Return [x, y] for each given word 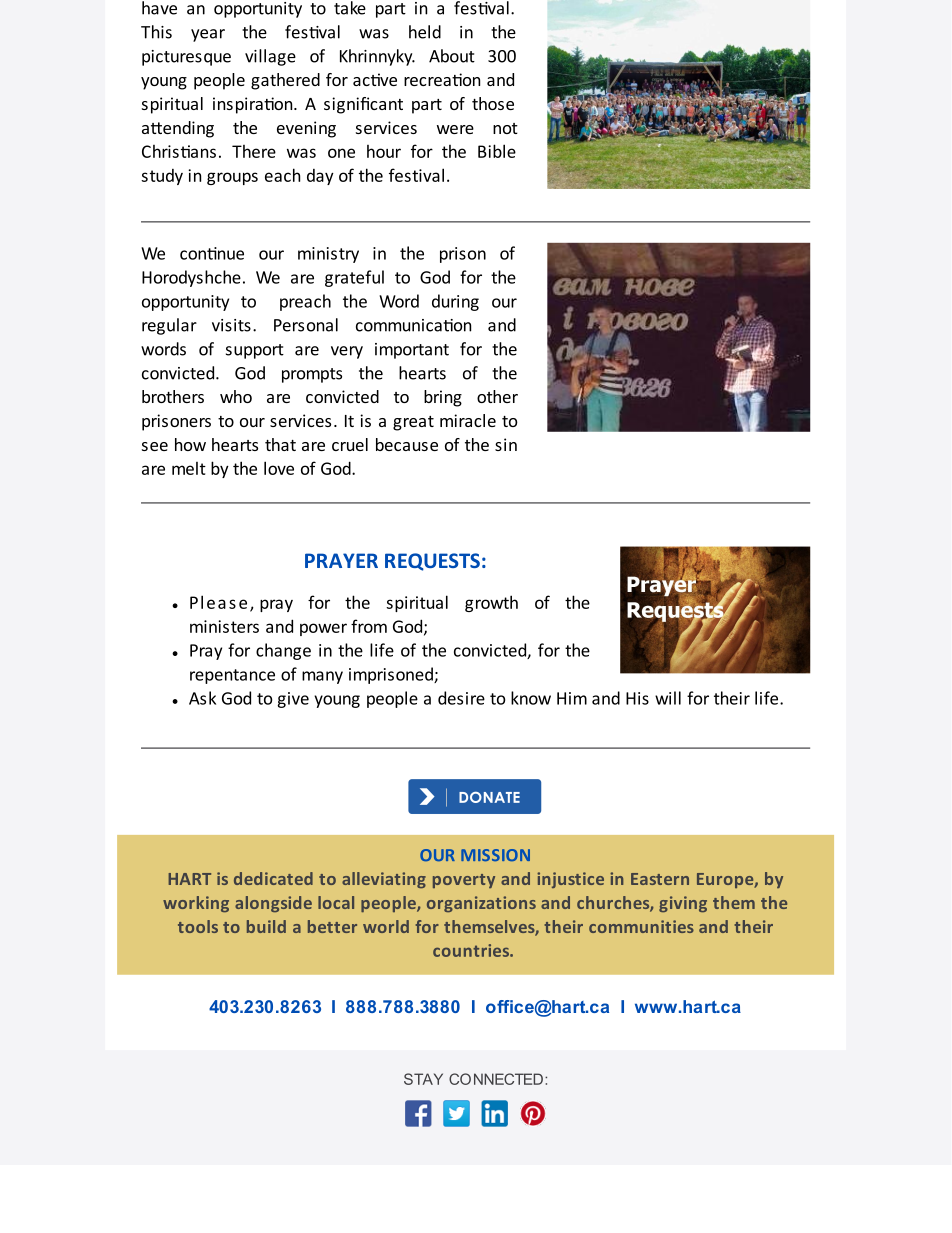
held [425, 32]
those [493, 103]
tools [198, 926]
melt [189, 468]
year [208, 35]
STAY [423, 1079]
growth [491, 603]
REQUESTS [432, 562]
